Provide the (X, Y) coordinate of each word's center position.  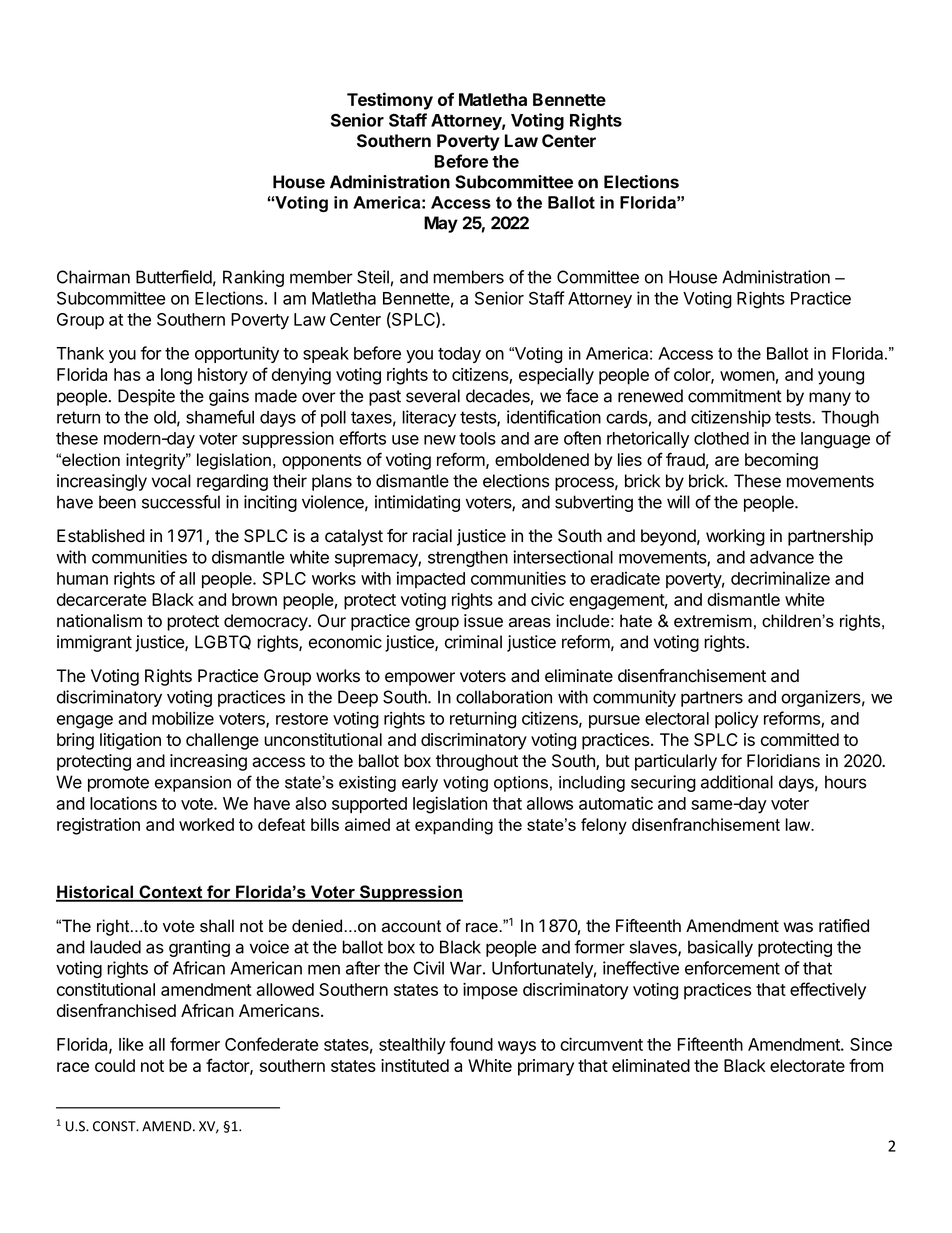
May (441, 224)
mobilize (183, 718)
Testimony (390, 101)
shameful (220, 417)
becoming (781, 461)
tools (477, 438)
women (747, 376)
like (131, 1044)
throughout (477, 762)
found (471, 1044)
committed (800, 739)
